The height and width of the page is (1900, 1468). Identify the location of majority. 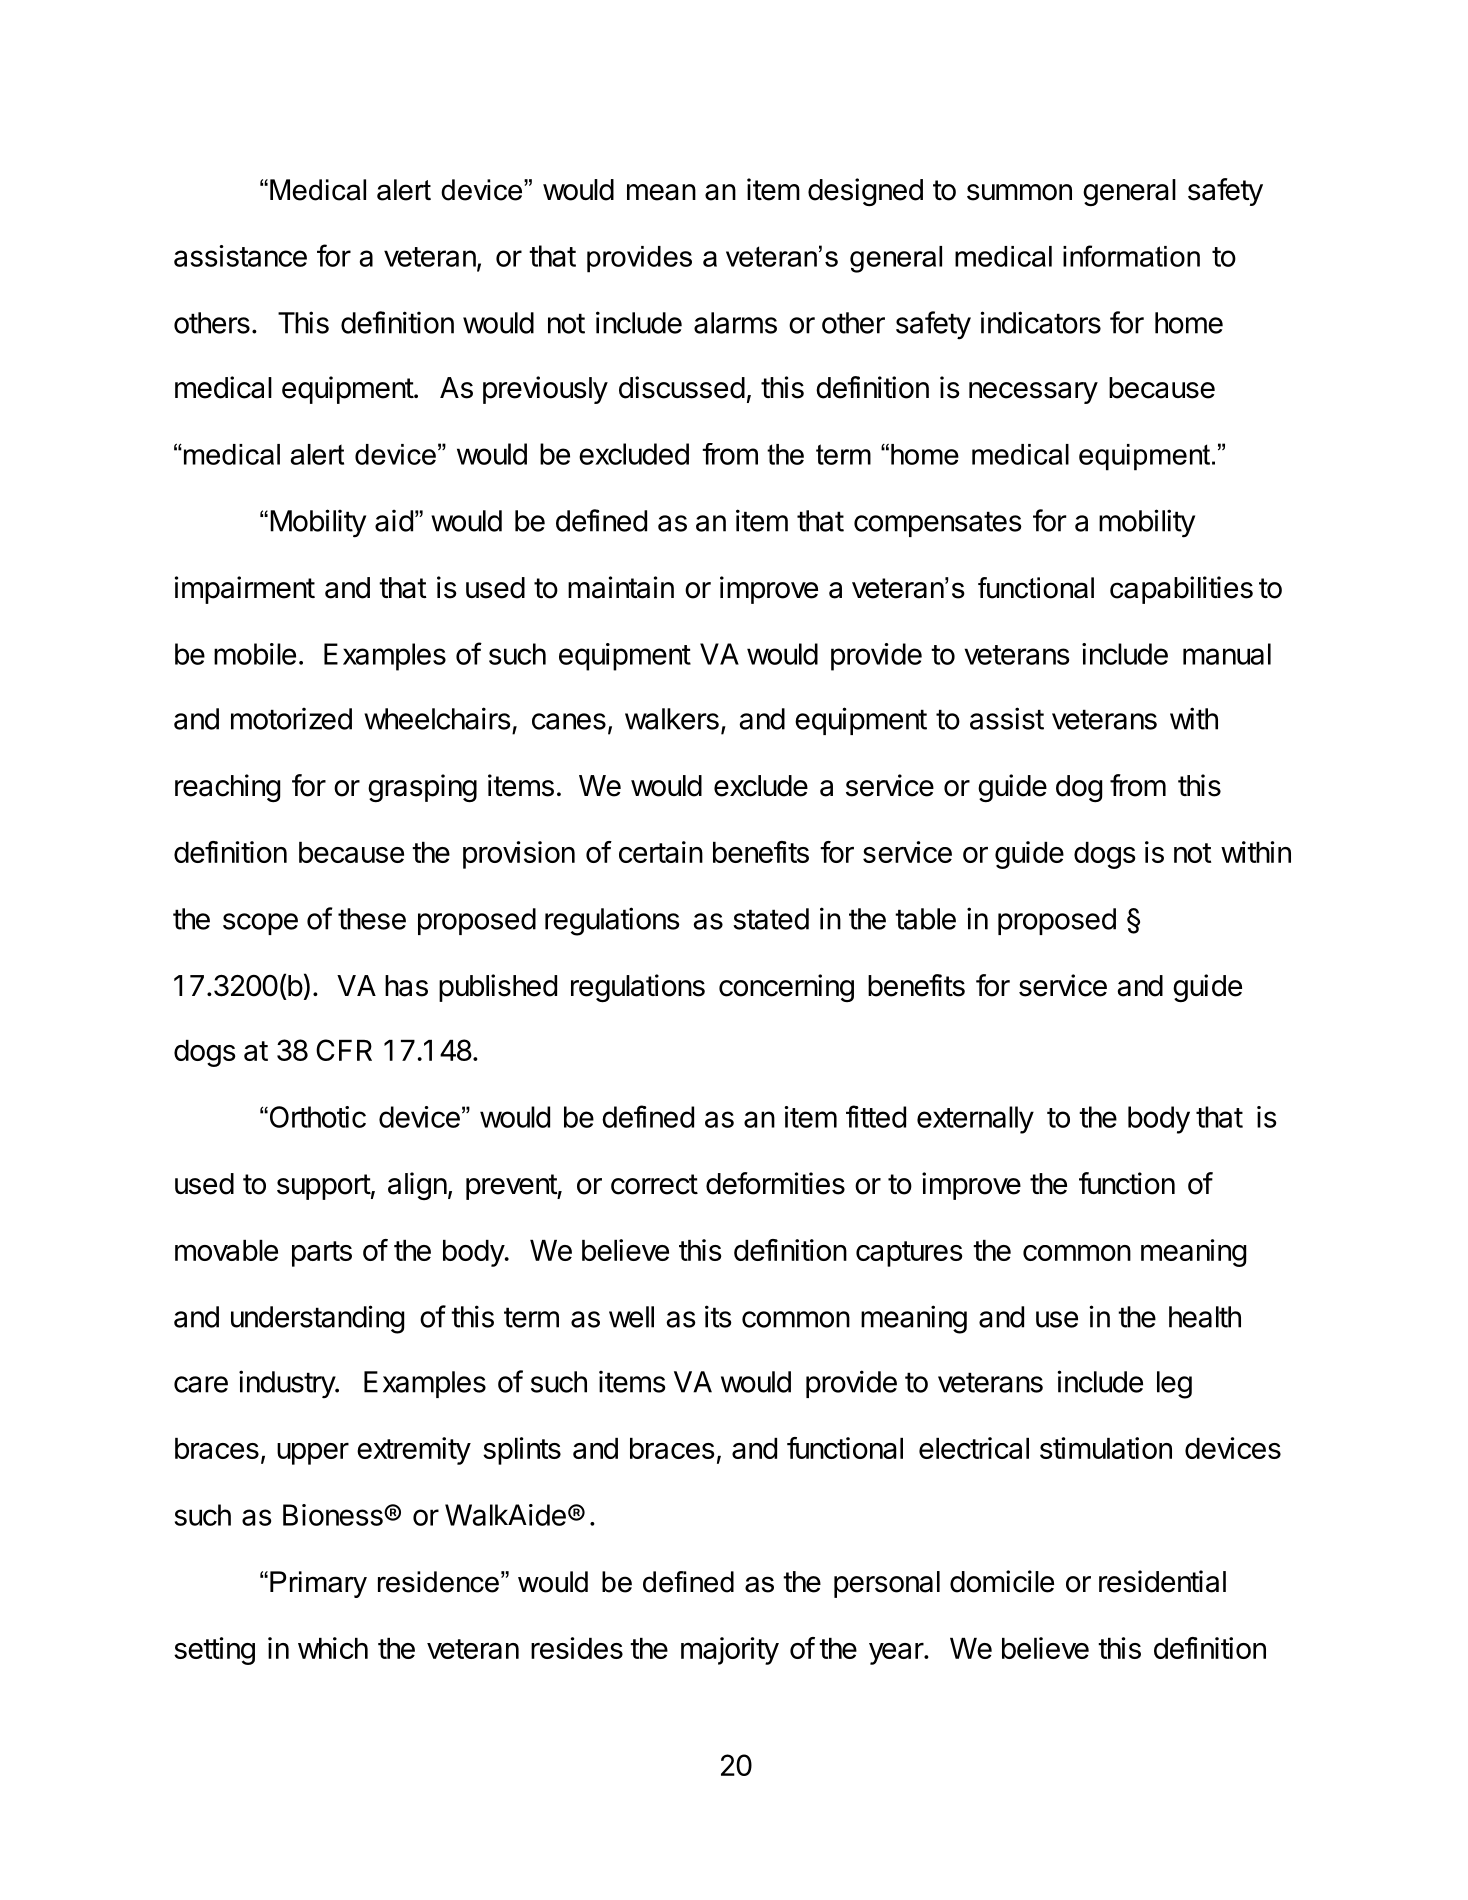
(730, 1651).
